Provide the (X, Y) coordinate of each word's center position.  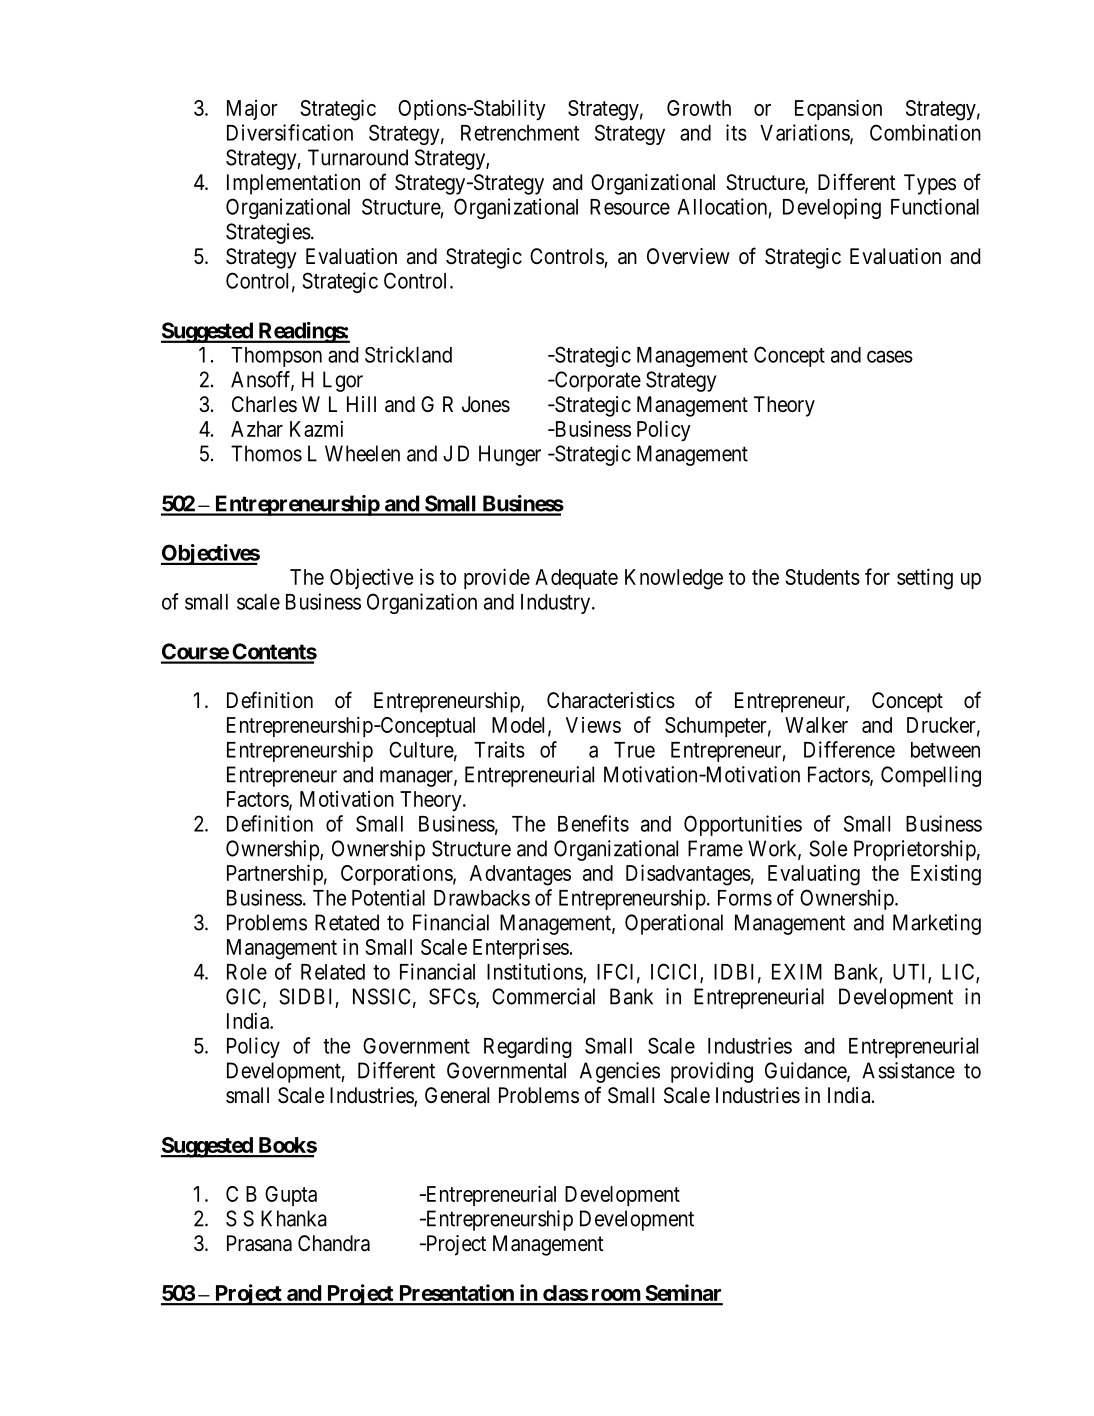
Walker (816, 725)
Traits (499, 749)
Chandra (334, 1243)
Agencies (620, 1072)
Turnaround (358, 157)
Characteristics (611, 700)
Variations (805, 133)
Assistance (908, 1070)
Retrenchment (520, 133)
